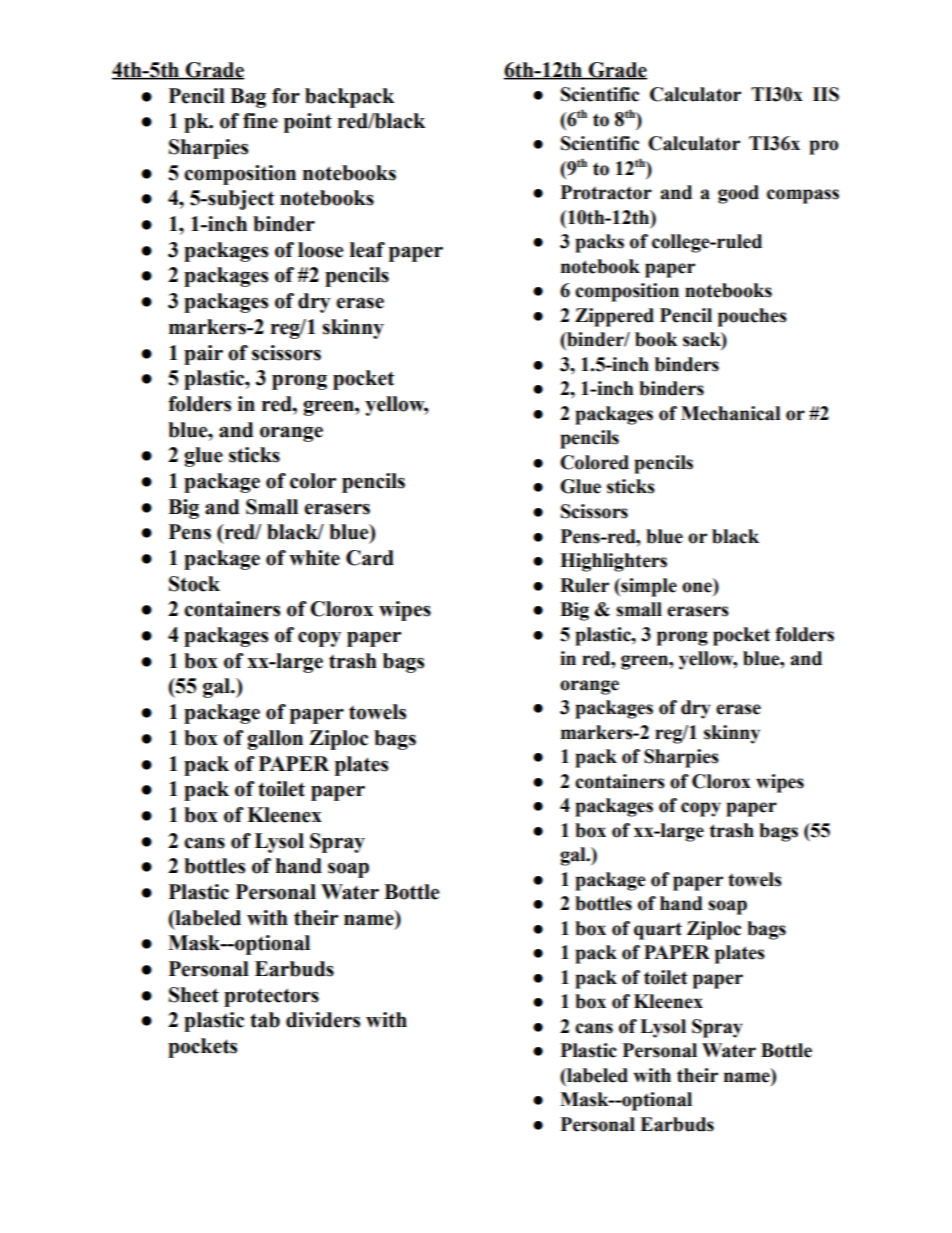 The width and height of the screenshot is (952, 1233). Describe the element at coordinates (584, 585) in the screenshot. I see `Ruler` at that location.
